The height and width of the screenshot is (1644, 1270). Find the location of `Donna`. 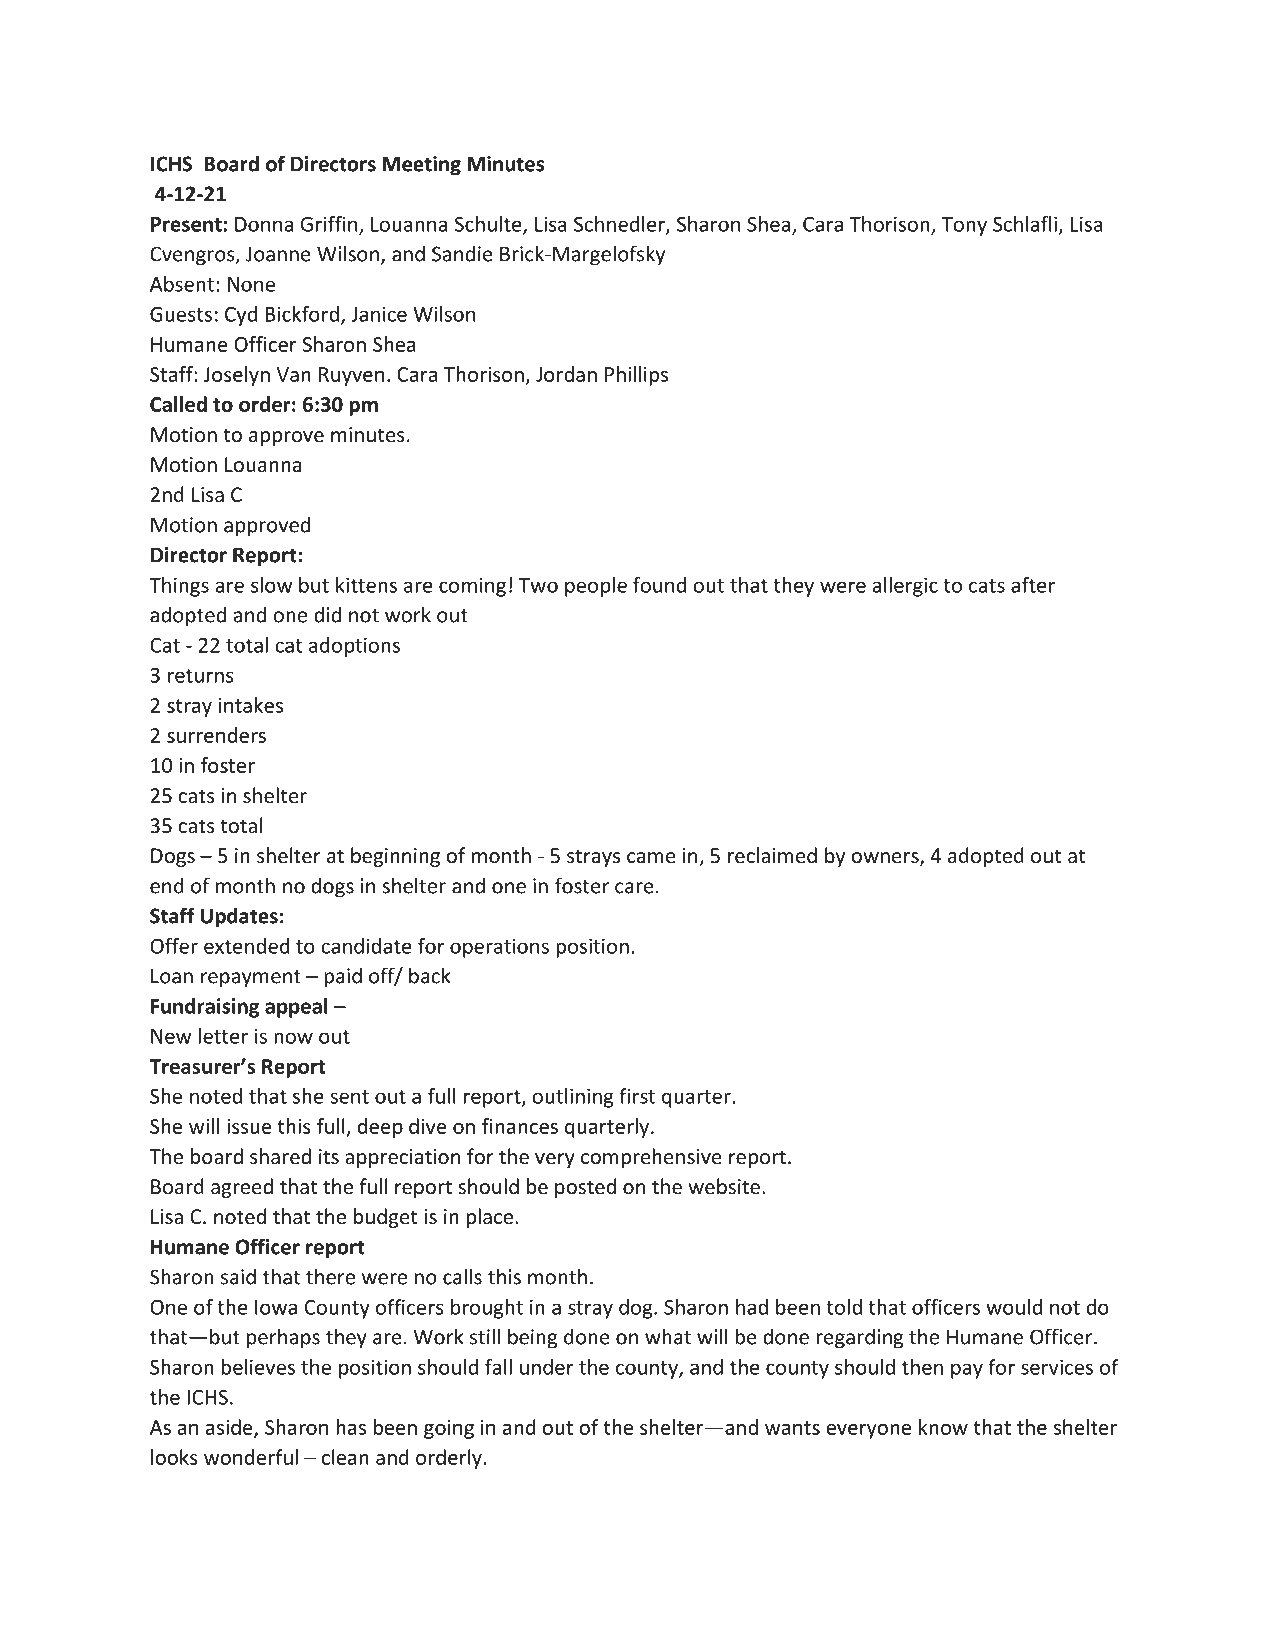

Donna is located at coordinates (264, 224).
